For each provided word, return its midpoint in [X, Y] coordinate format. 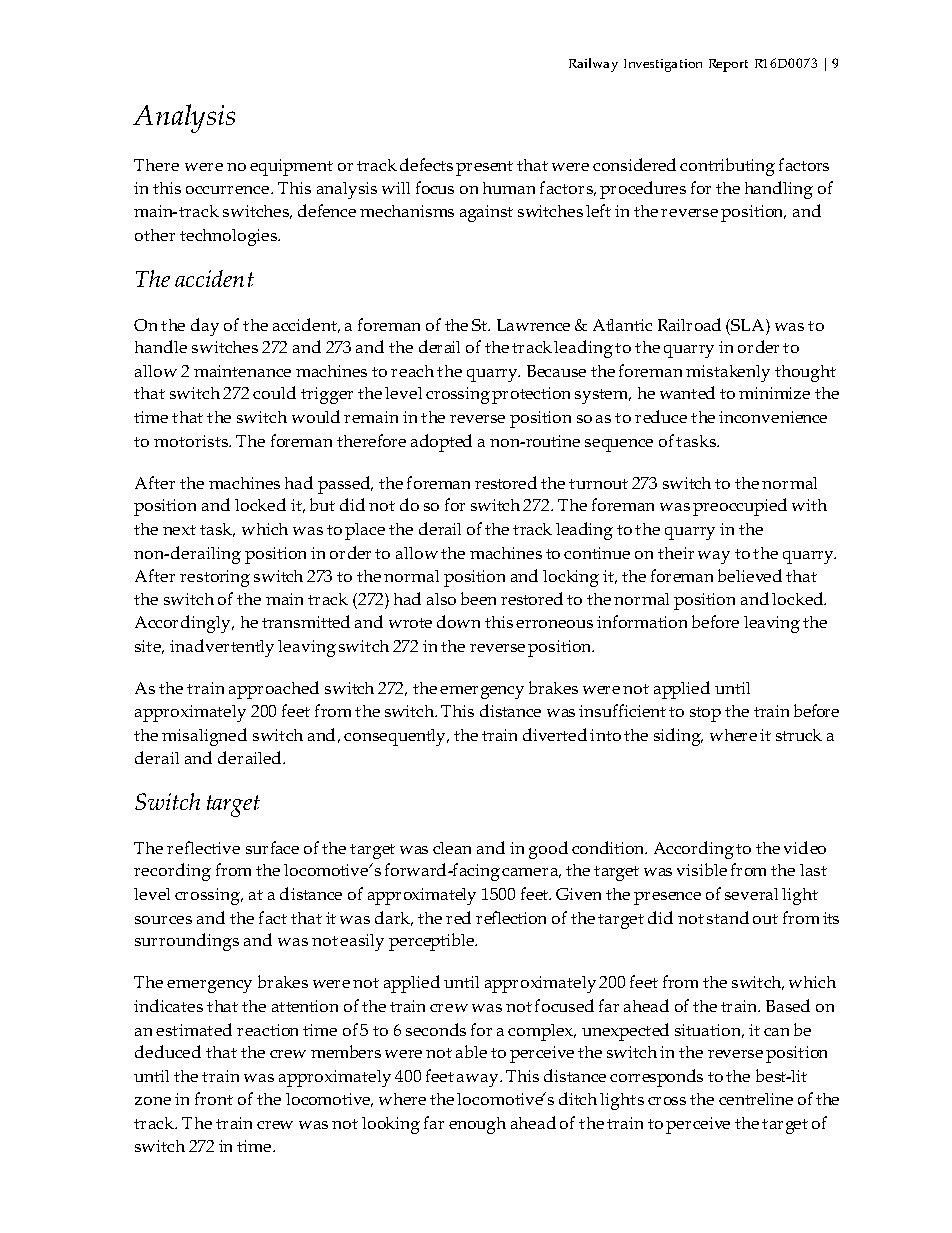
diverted [555, 734]
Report [728, 65]
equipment [291, 167]
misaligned [204, 737]
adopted [441, 443]
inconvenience [773, 417]
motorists [192, 441]
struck [799, 735]
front [214, 1098]
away [479, 1080]
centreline [756, 1099]
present [484, 168]
